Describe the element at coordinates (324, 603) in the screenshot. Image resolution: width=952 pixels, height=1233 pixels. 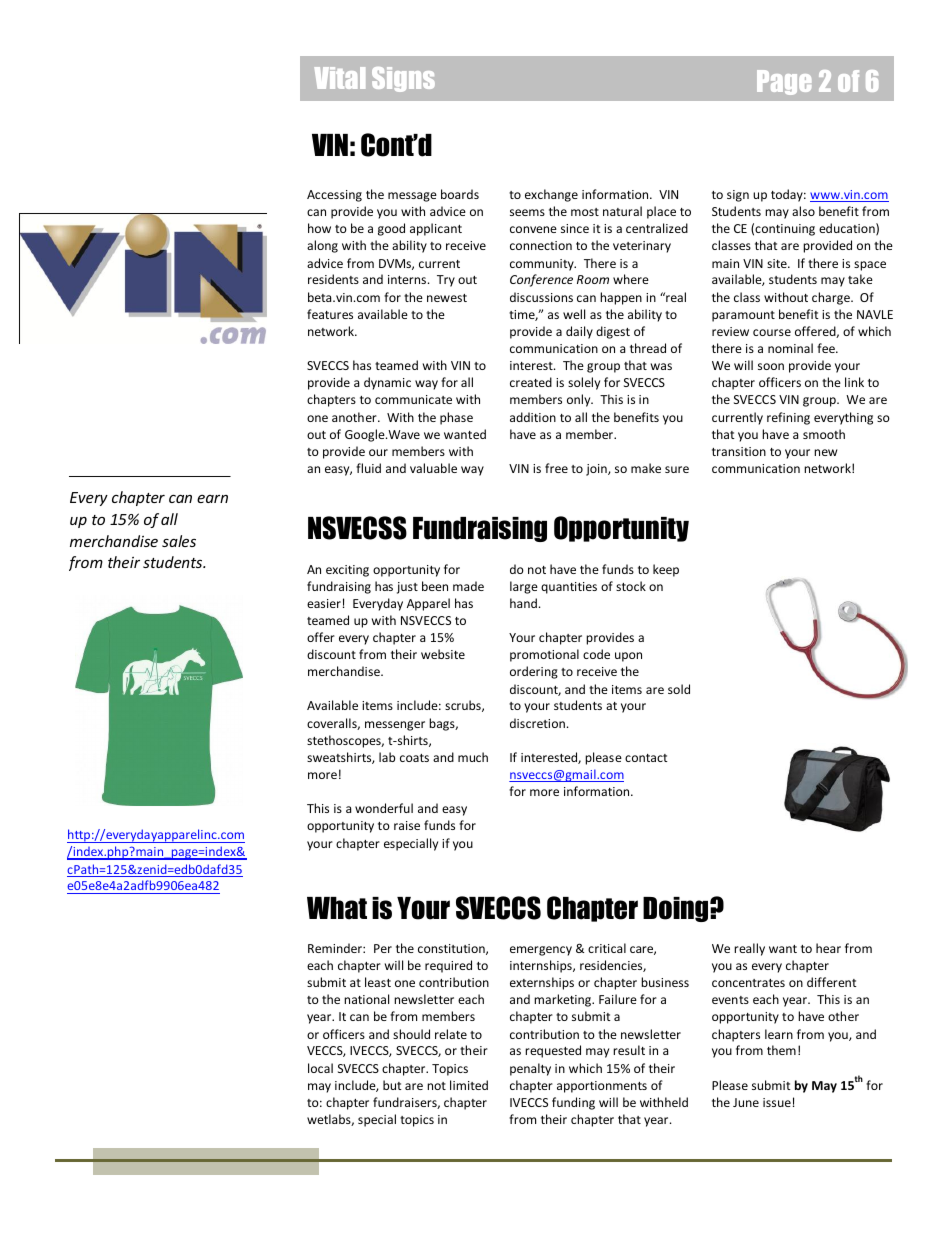
I see `easier` at that location.
